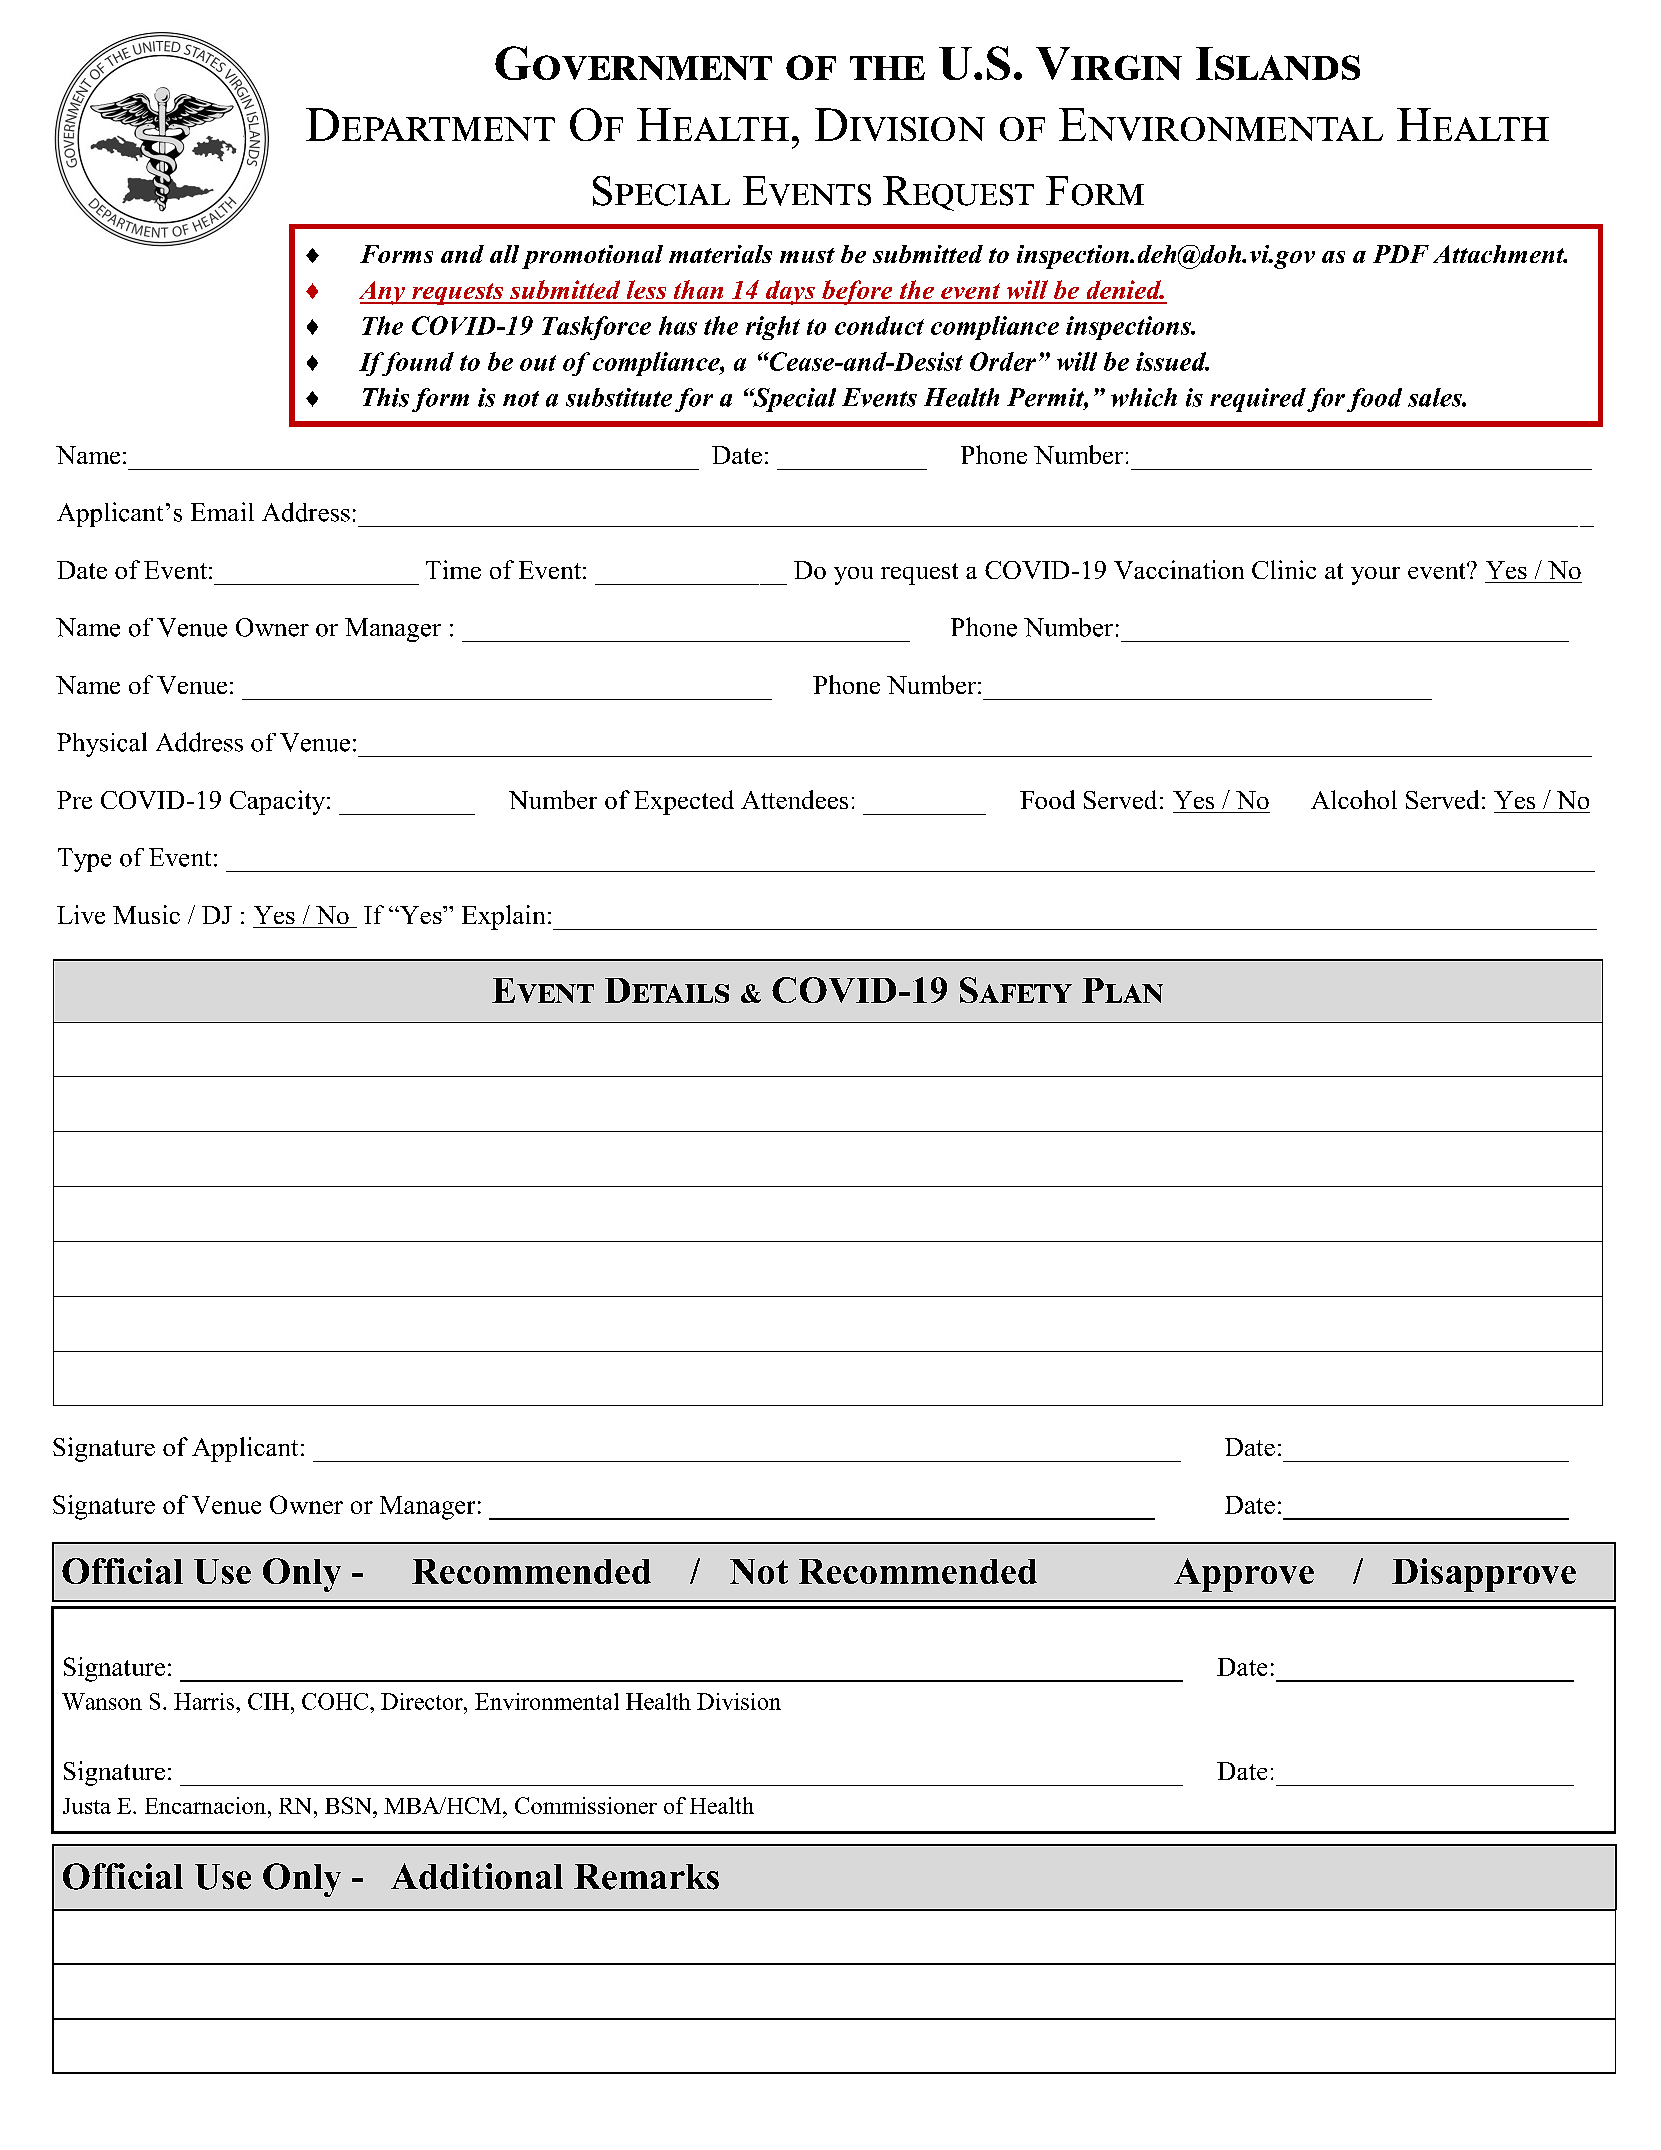  I want to click on Encarnacion, so click(205, 1805).
